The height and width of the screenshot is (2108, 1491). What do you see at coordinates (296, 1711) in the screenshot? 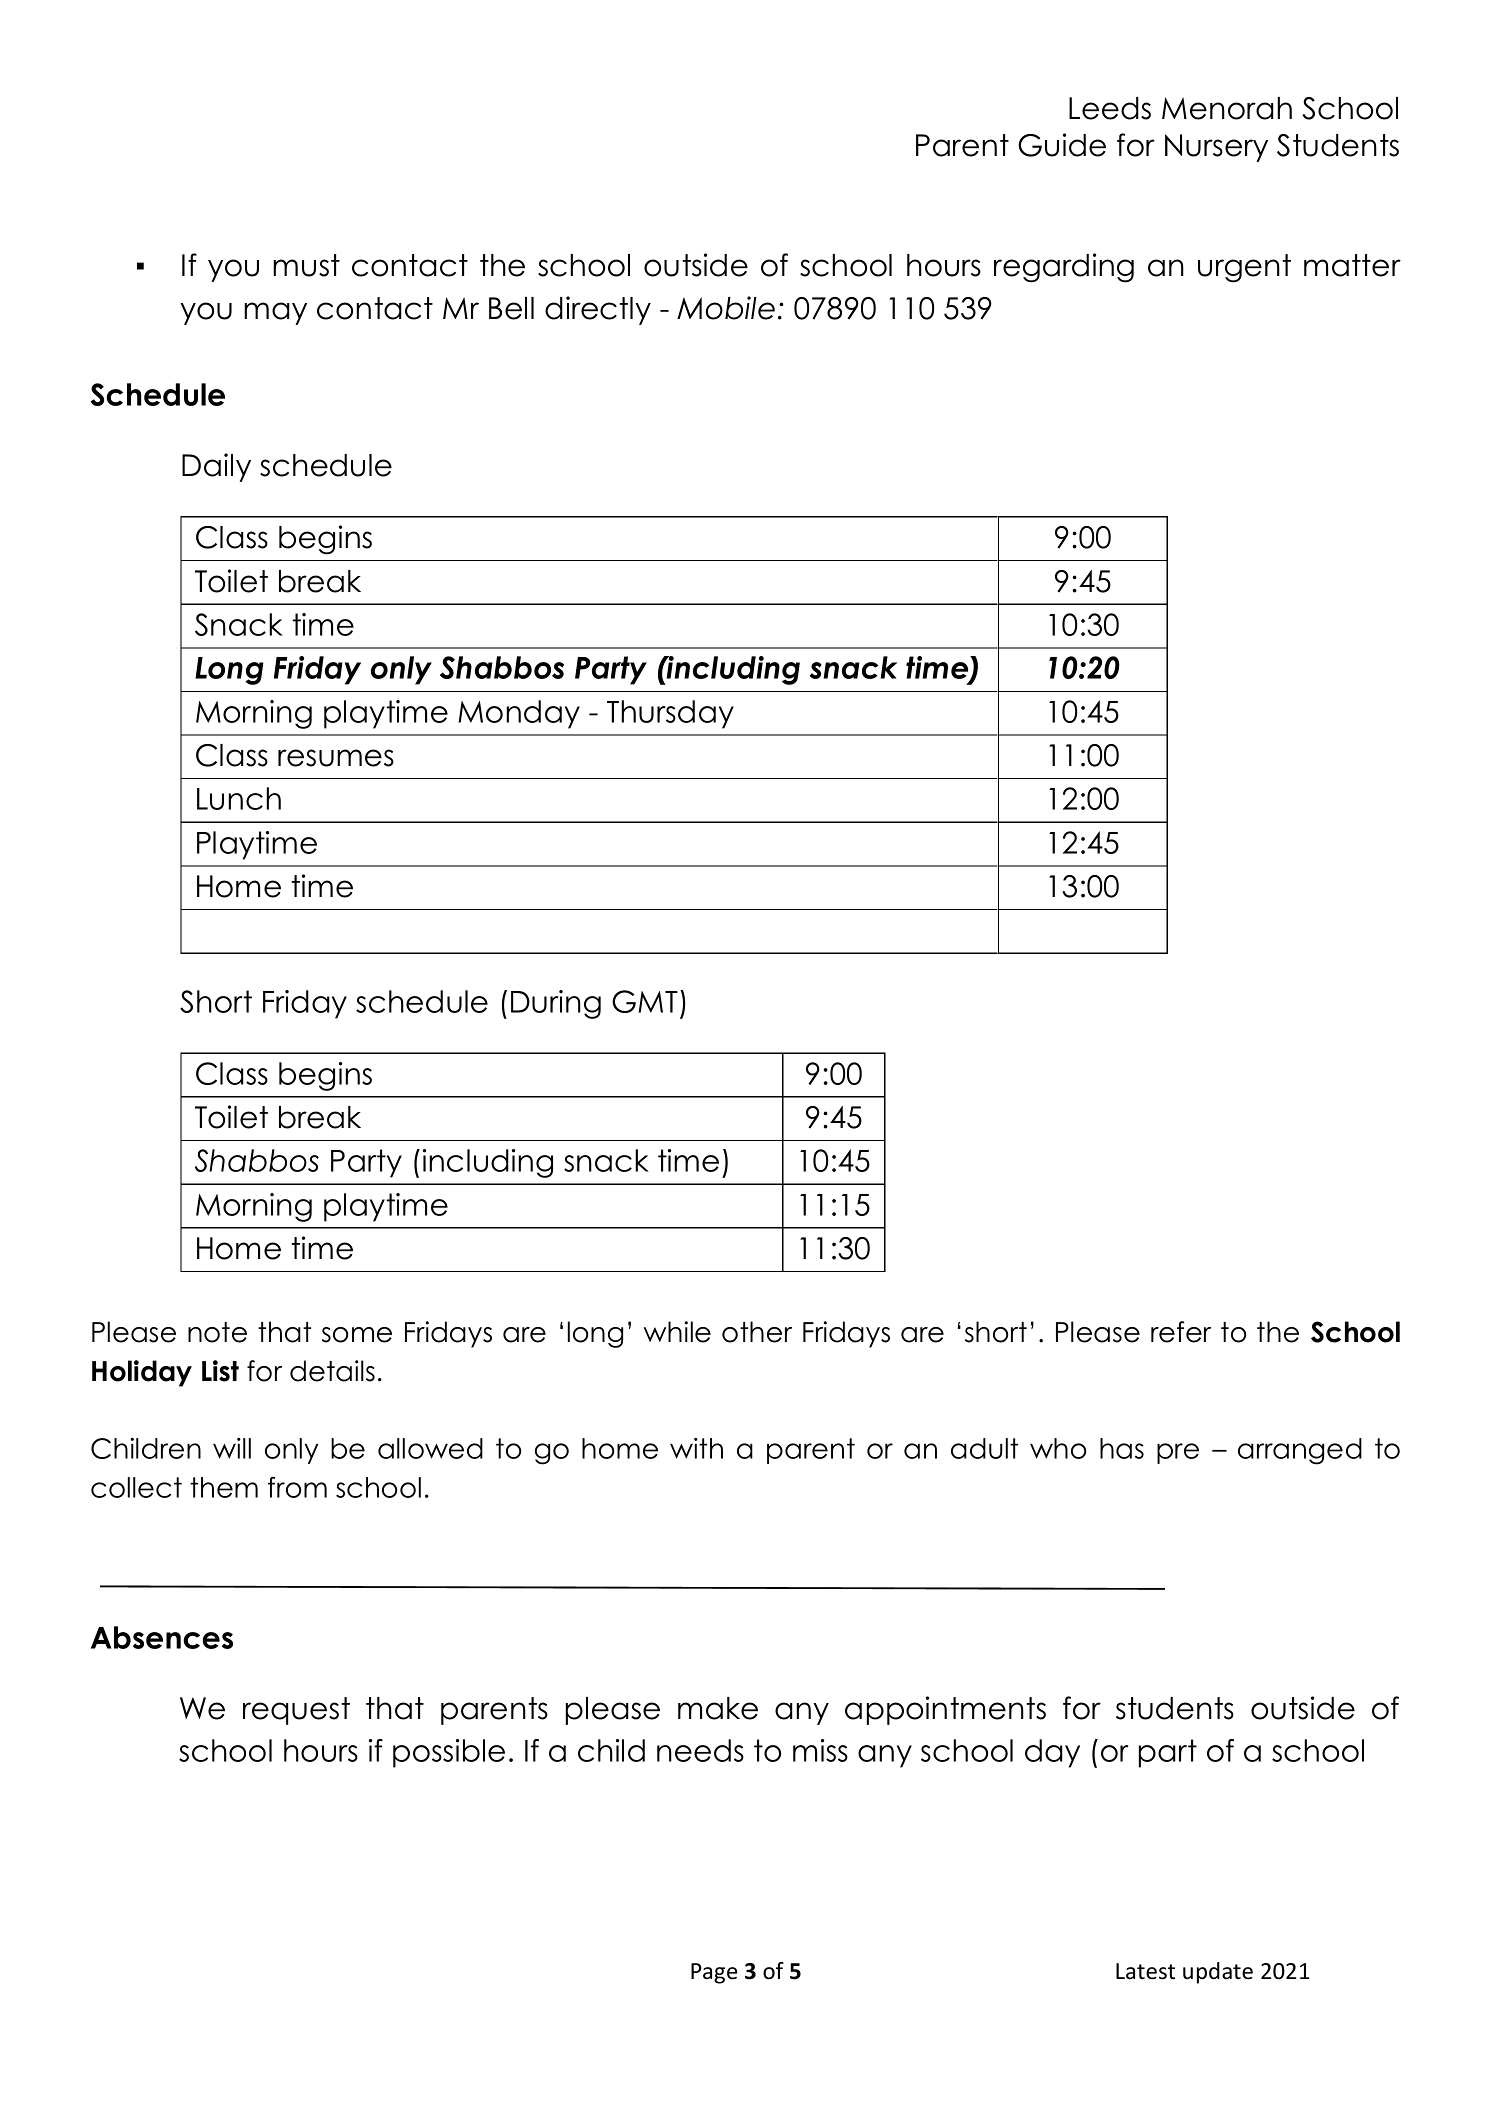
I see `request` at bounding box center [296, 1711].
